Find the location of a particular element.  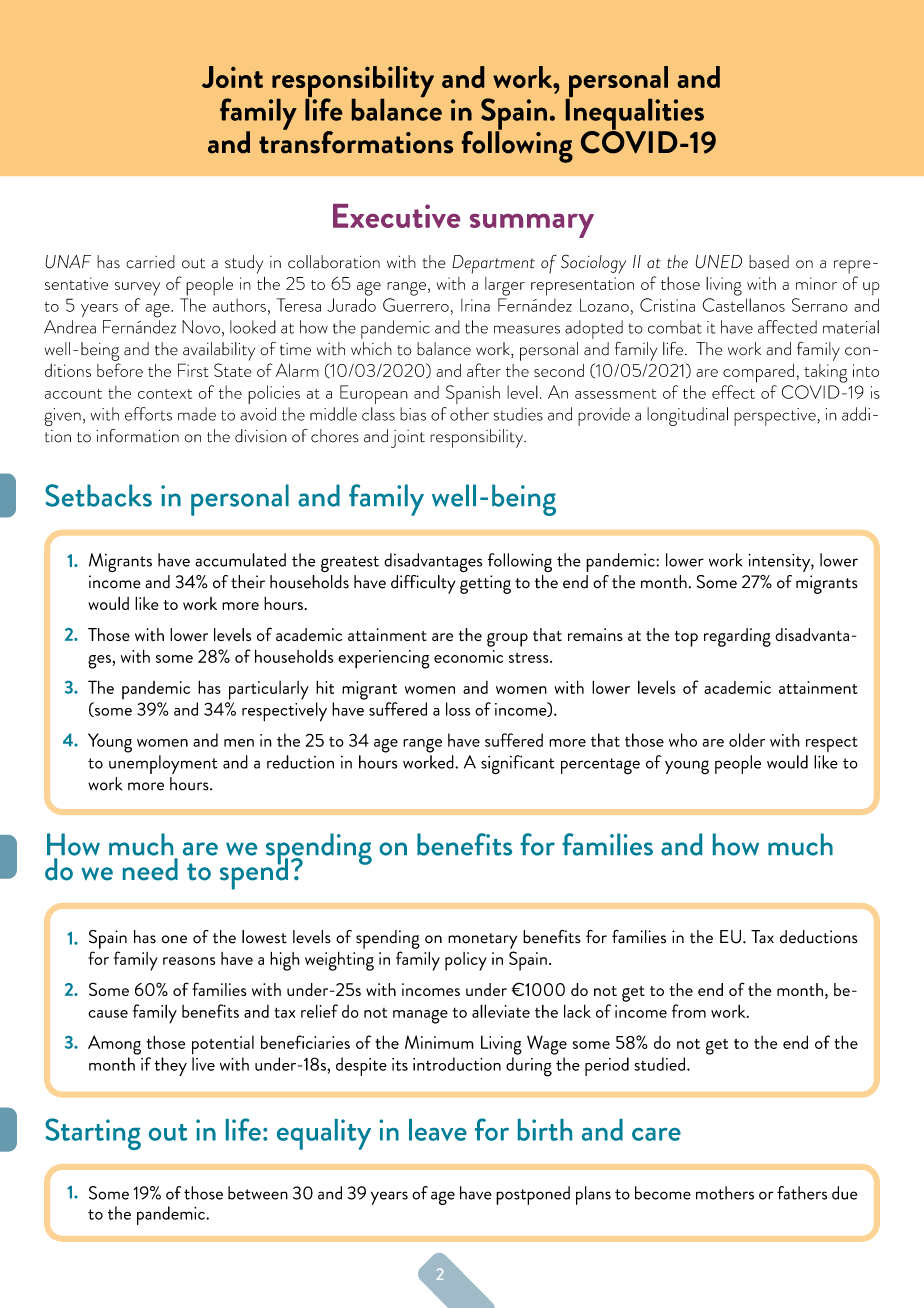

Executive is located at coordinates (396, 216).
